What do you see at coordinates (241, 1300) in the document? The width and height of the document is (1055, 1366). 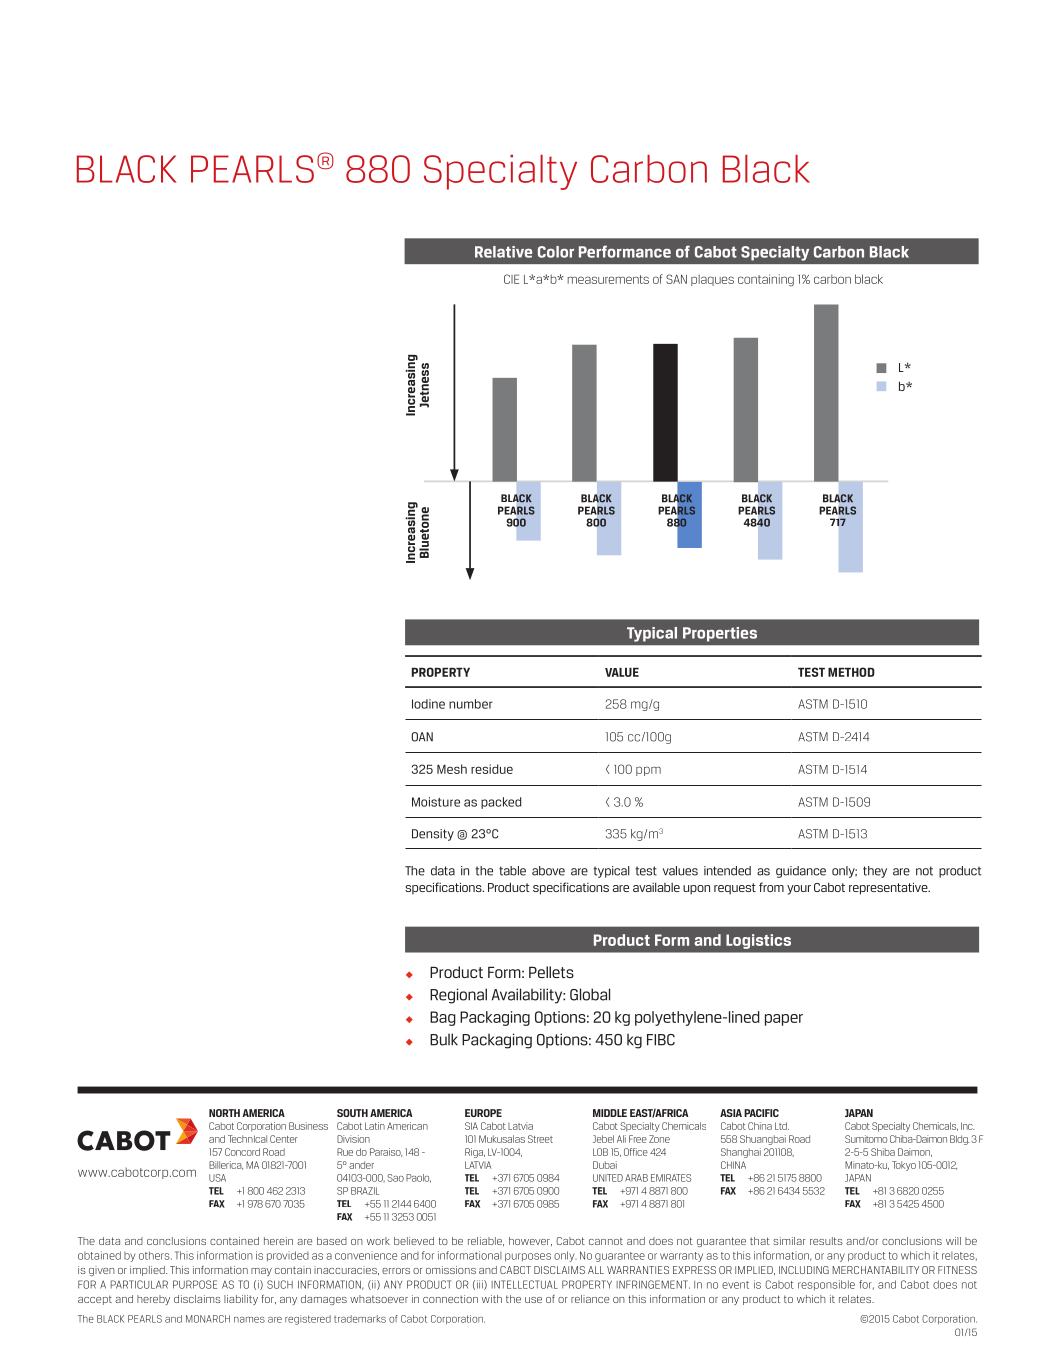 I see `liability` at bounding box center [241, 1300].
